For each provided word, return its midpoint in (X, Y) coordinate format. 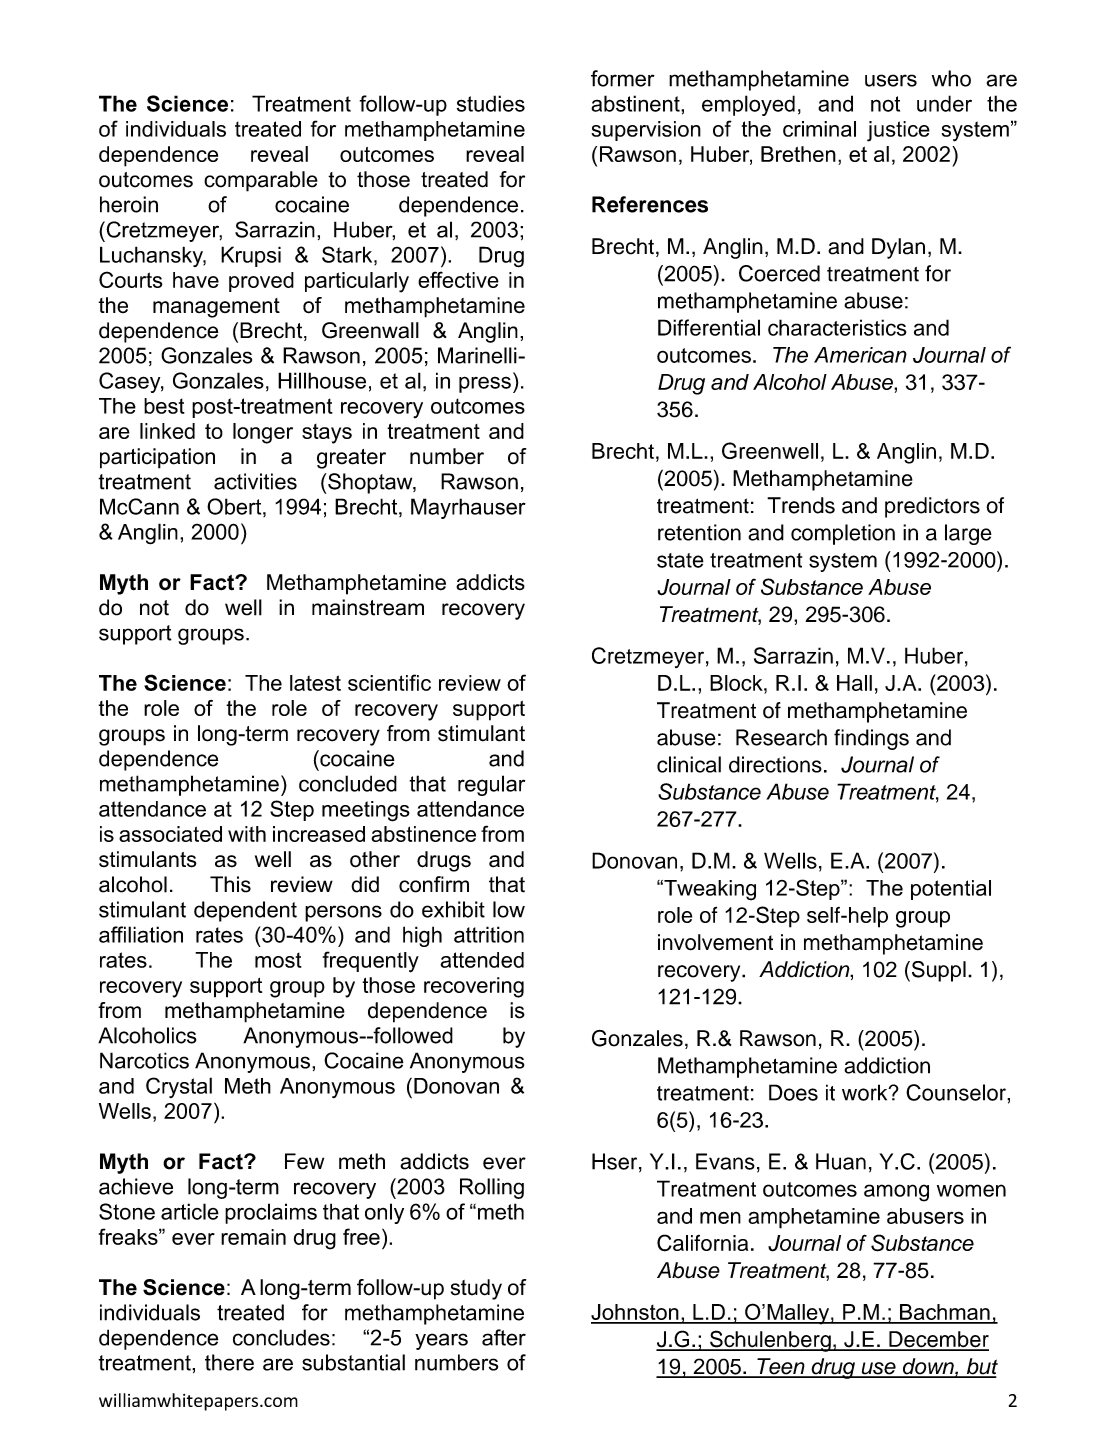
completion (843, 534)
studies (491, 103)
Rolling (492, 1188)
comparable (261, 181)
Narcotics (144, 1060)
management (216, 308)
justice (898, 131)
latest (315, 683)
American (860, 355)
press (485, 384)
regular (491, 785)
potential (951, 890)
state (680, 560)
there (229, 1362)
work (866, 1092)
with (247, 834)
